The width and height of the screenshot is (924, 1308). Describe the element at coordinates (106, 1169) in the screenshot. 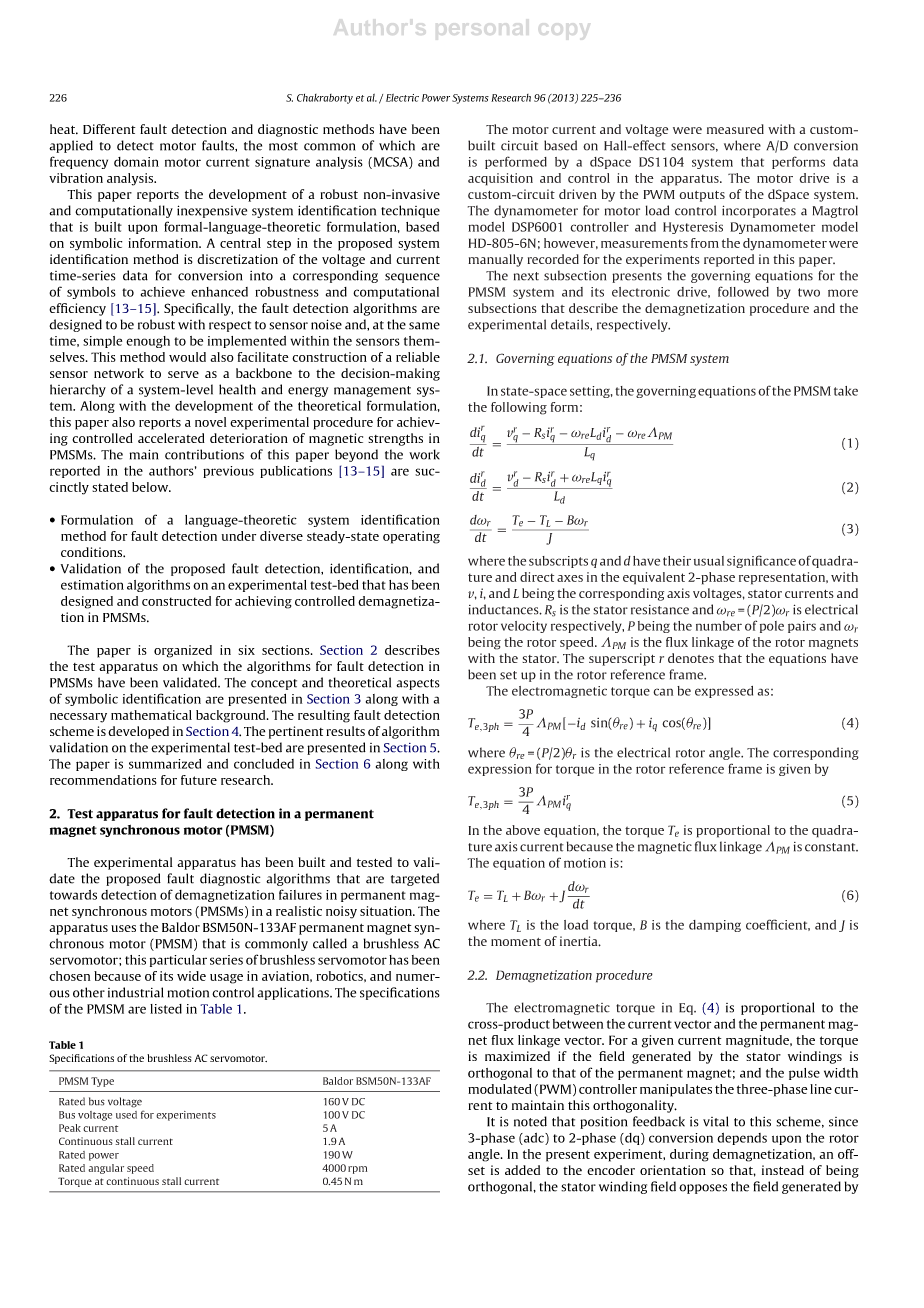

I see `angular` at that location.
